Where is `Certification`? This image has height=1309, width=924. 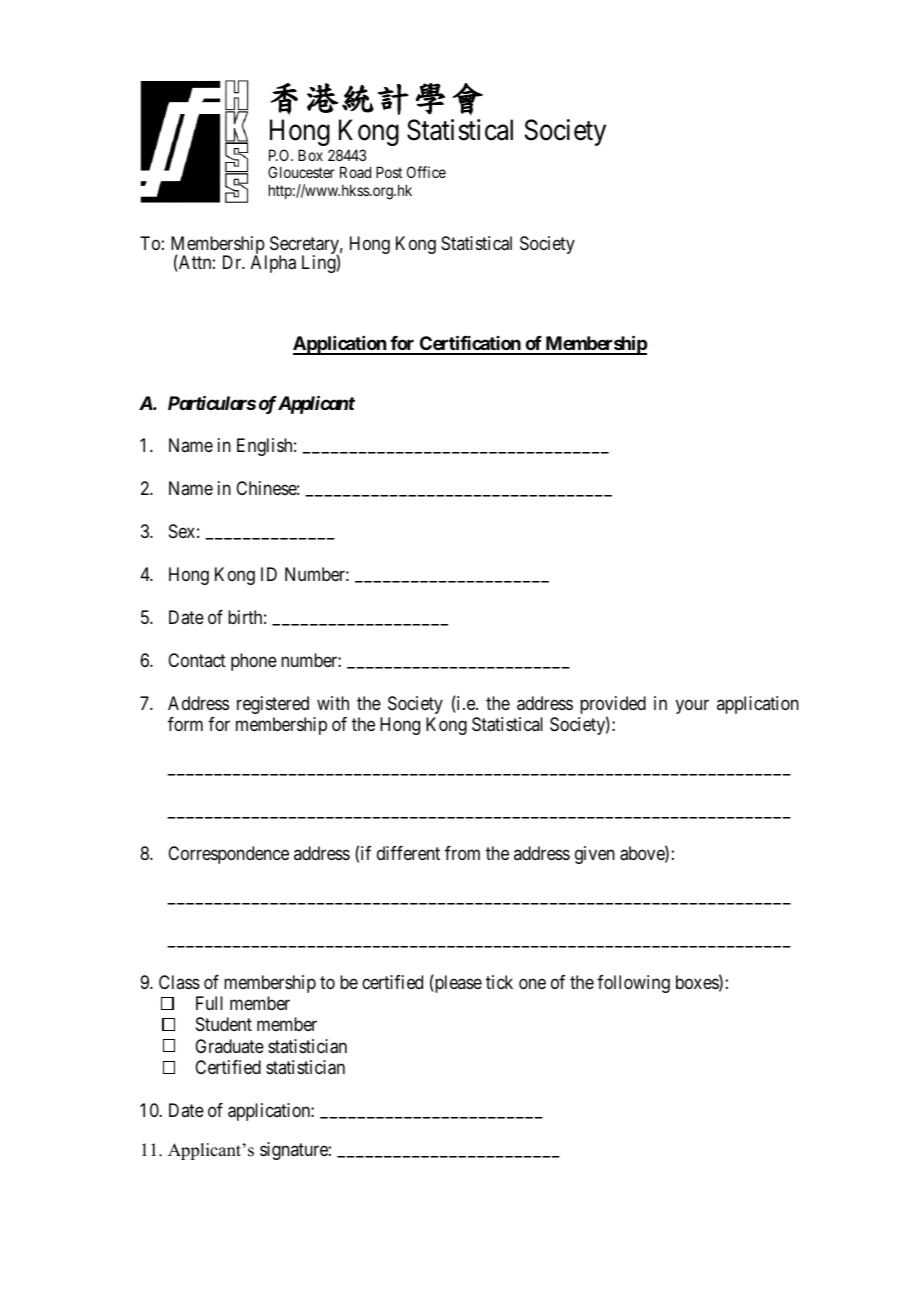
Certification is located at coordinates (470, 344).
